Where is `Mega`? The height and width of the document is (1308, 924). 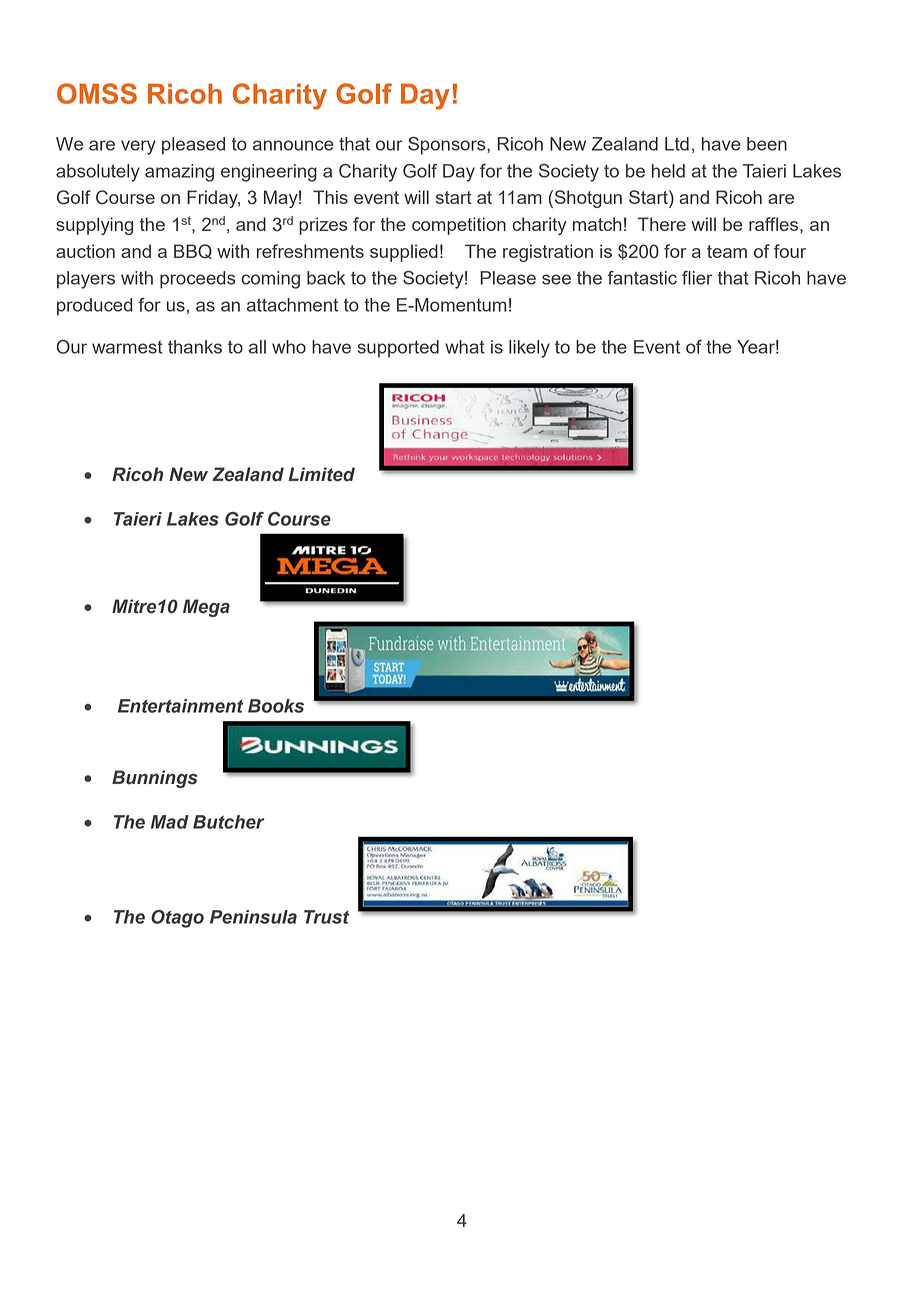 Mega is located at coordinates (206, 608).
